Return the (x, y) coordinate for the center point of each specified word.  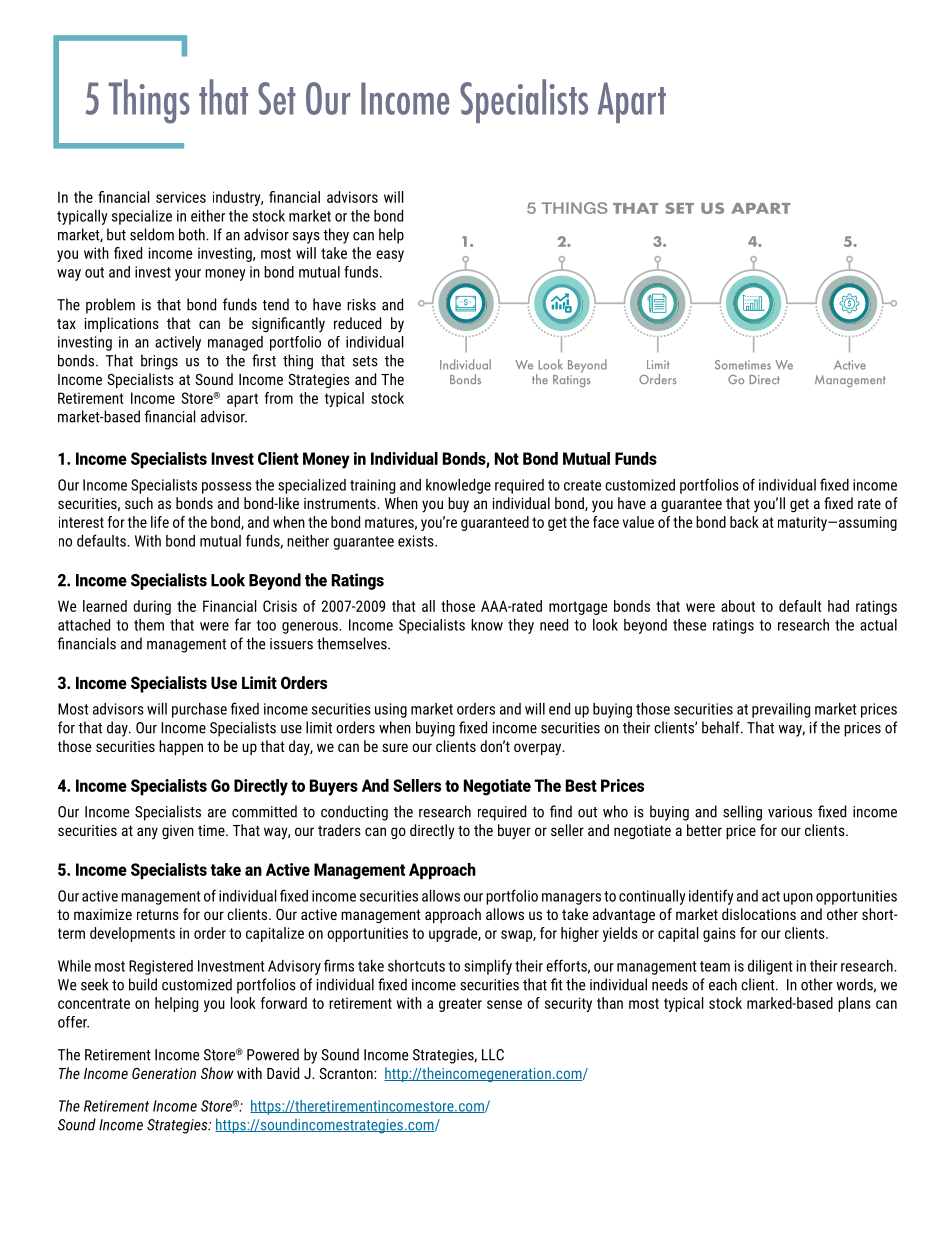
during (152, 607)
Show (217, 1073)
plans (854, 1004)
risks (361, 304)
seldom (152, 234)
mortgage (578, 608)
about (738, 606)
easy (390, 256)
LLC (493, 1055)
